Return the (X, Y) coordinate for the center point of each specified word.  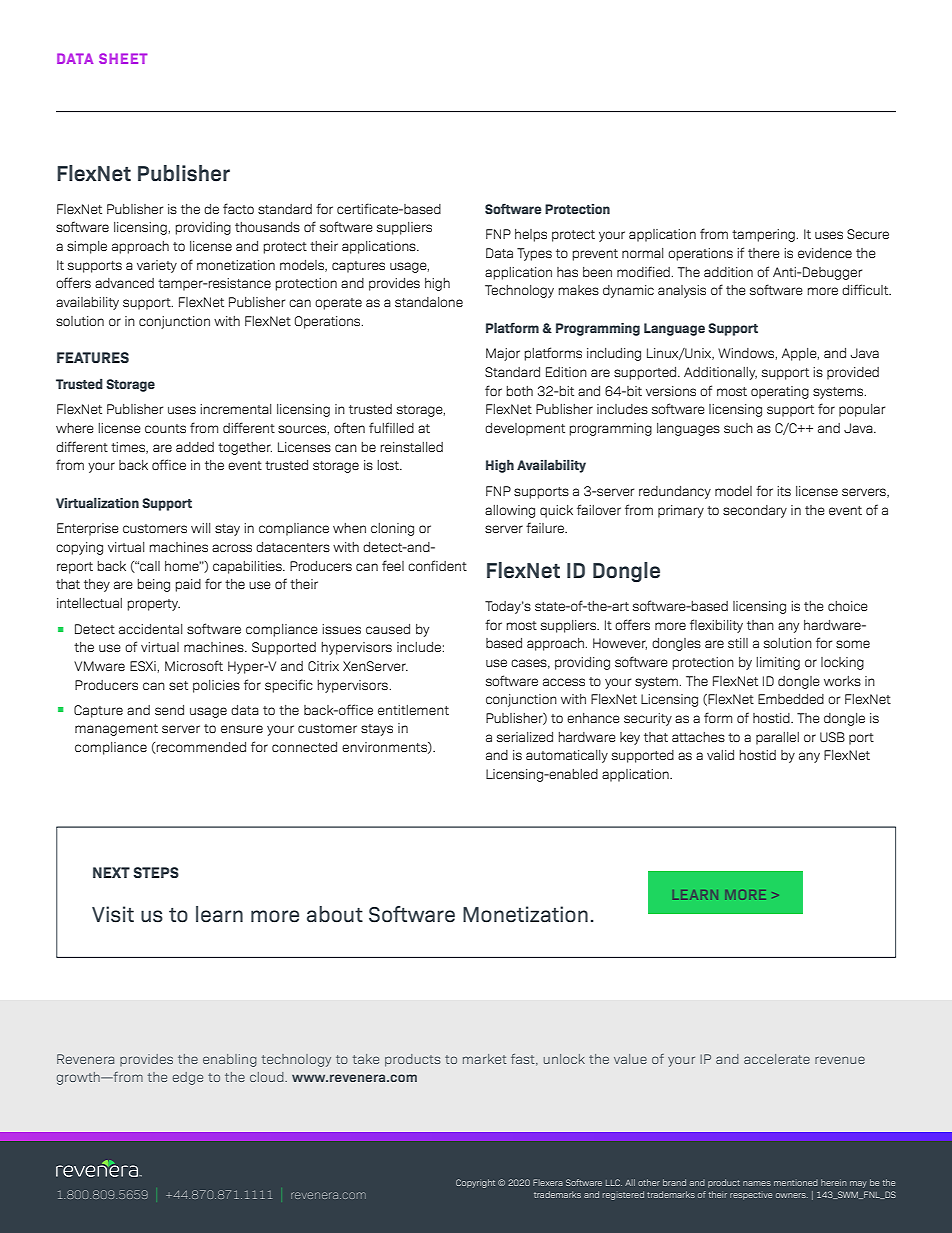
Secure (868, 234)
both (520, 391)
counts (165, 428)
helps (531, 235)
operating (780, 392)
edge (188, 1078)
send (169, 710)
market (485, 1059)
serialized (525, 737)
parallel (777, 738)
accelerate (777, 1059)
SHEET (123, 58)
